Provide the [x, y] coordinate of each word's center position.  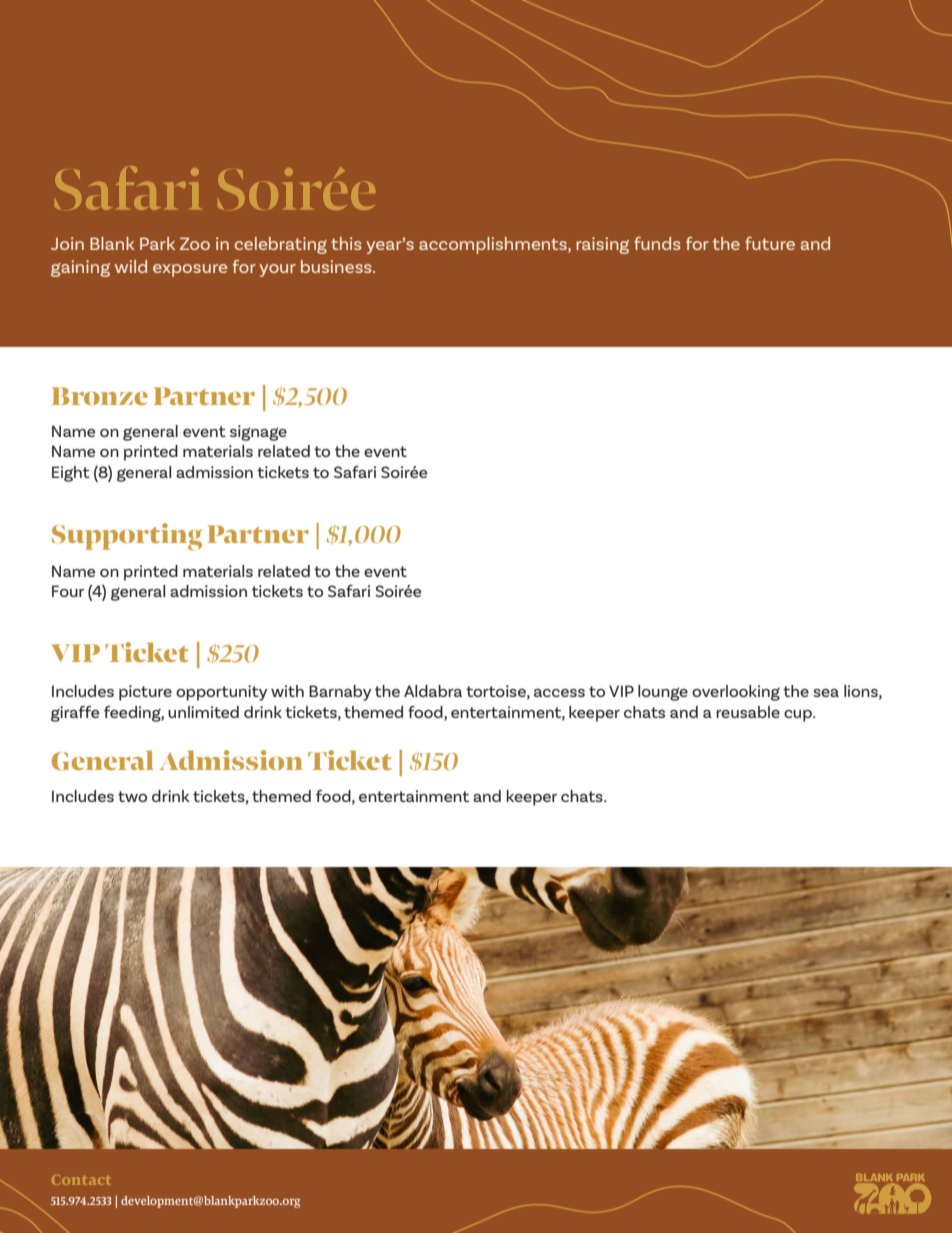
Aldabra [433, 691]
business [337, 266]
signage [258, 433]
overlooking [736, 693]
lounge [663, 693]
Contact [81, 1180]
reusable [748, 712]
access [559, 693]
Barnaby [340, 693]
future [770, 243]
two [132, 796]
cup [799, 716]
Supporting [127, 537]
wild [131, 266]
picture [145, 693]
